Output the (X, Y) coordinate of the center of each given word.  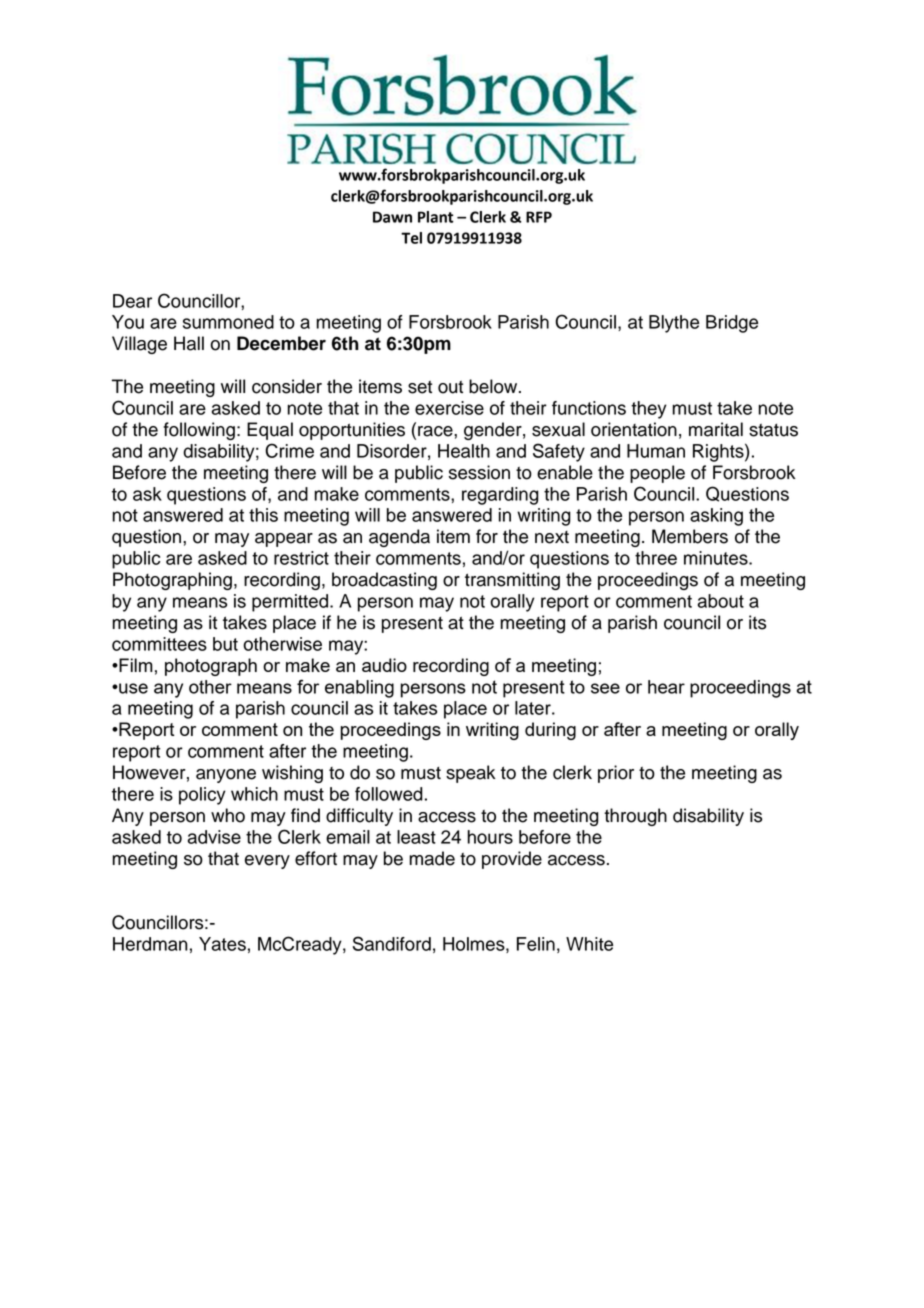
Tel (411, 238)
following (199, 431)
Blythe (674, 324)
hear (666, 687)
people (657, 474)
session (479, 472)
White (589, 944)
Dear (132, 301)
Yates (222, 944)
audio (384, 665)
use (132, 688)
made (432, 858)
